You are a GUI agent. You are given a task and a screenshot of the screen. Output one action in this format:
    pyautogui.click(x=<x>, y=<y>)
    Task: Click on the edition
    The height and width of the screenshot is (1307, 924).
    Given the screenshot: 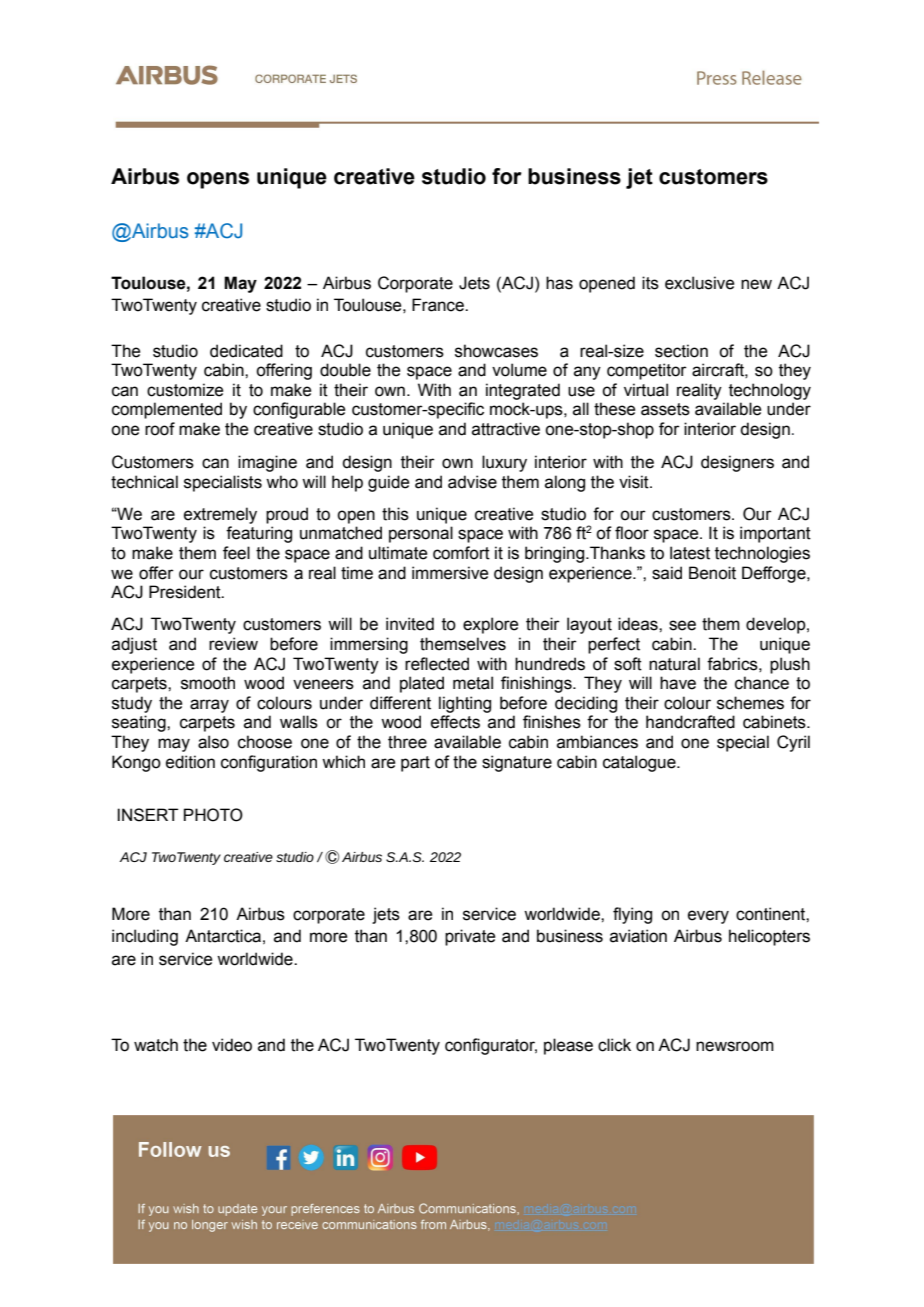 What is the action you would take?
    pyautogui.click(x=190, y=762)
